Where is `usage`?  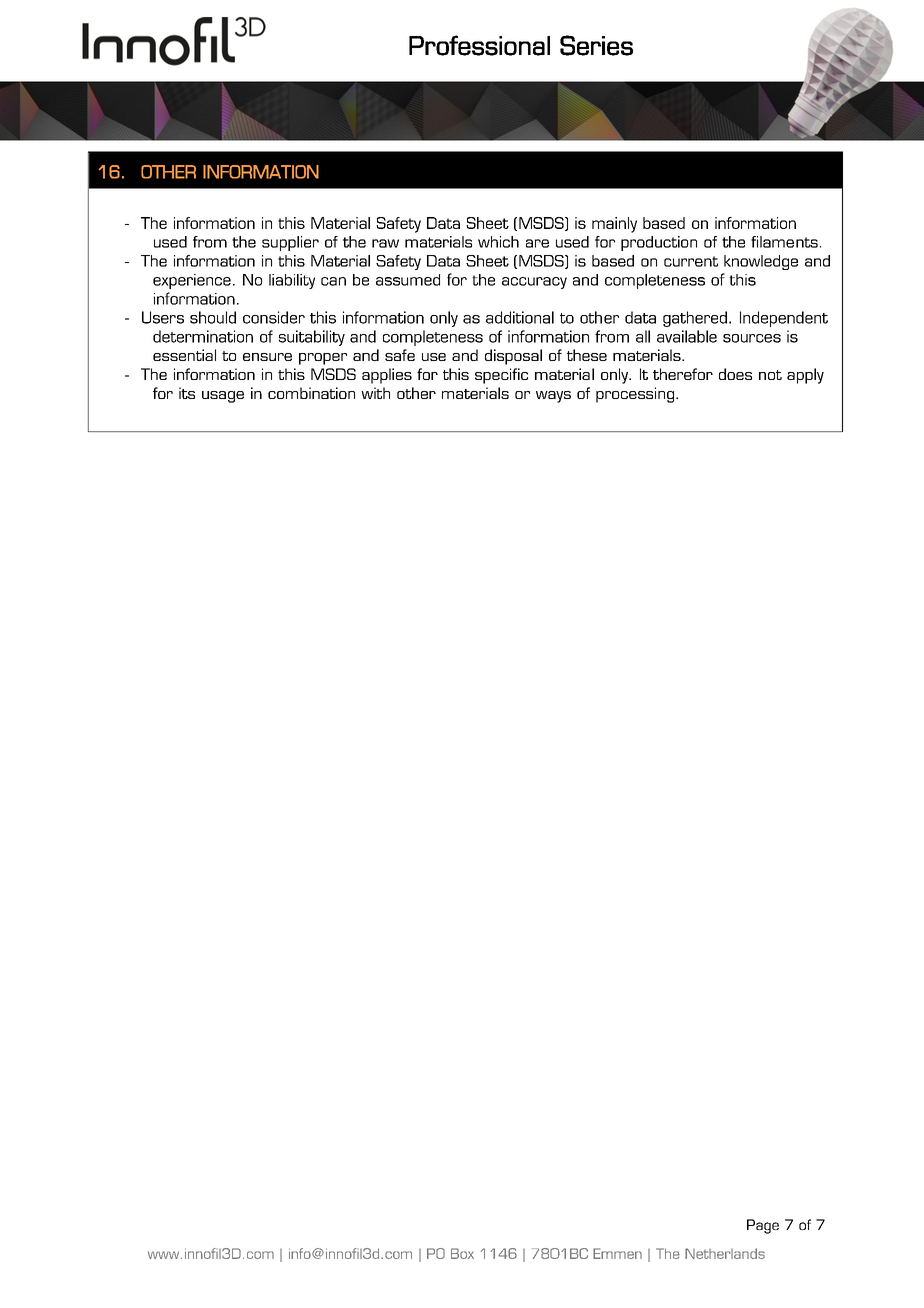 usage is located at coordinates (223, 397).
